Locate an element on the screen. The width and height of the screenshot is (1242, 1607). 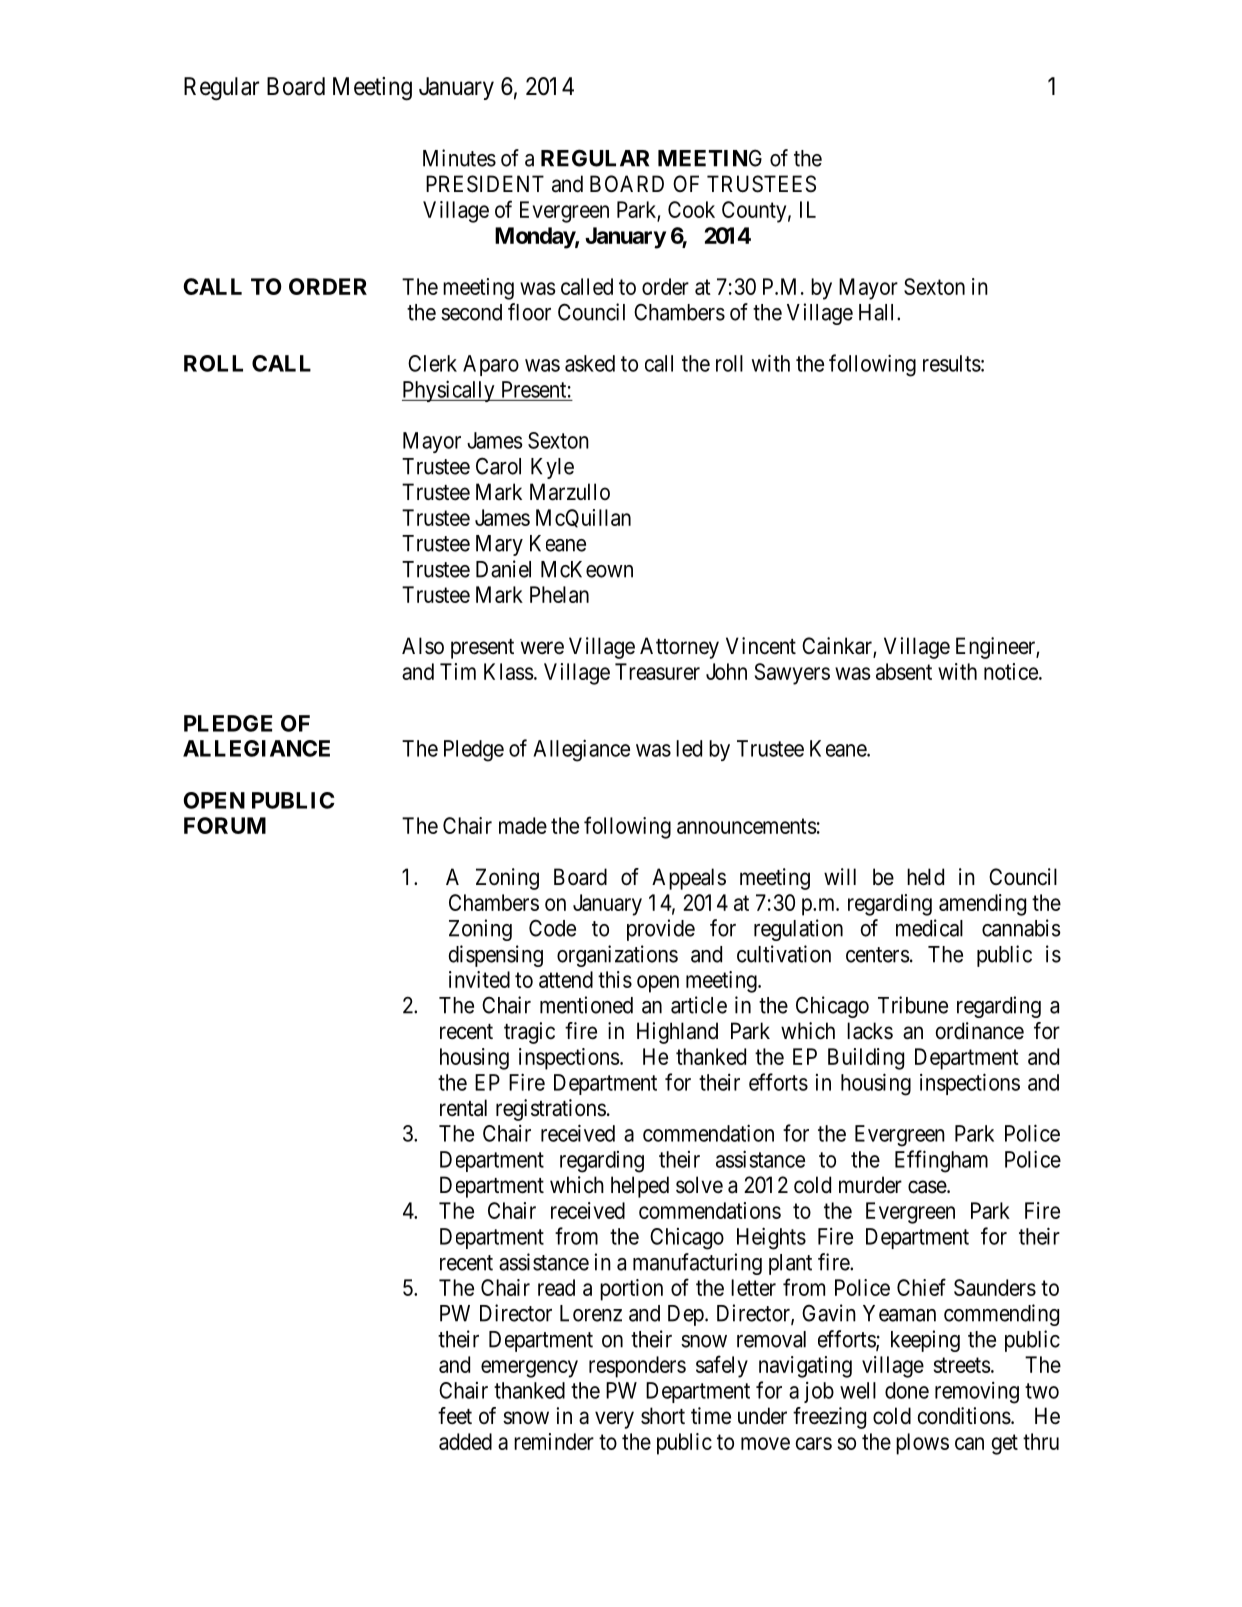
results is located at coordinates (952, 363).
